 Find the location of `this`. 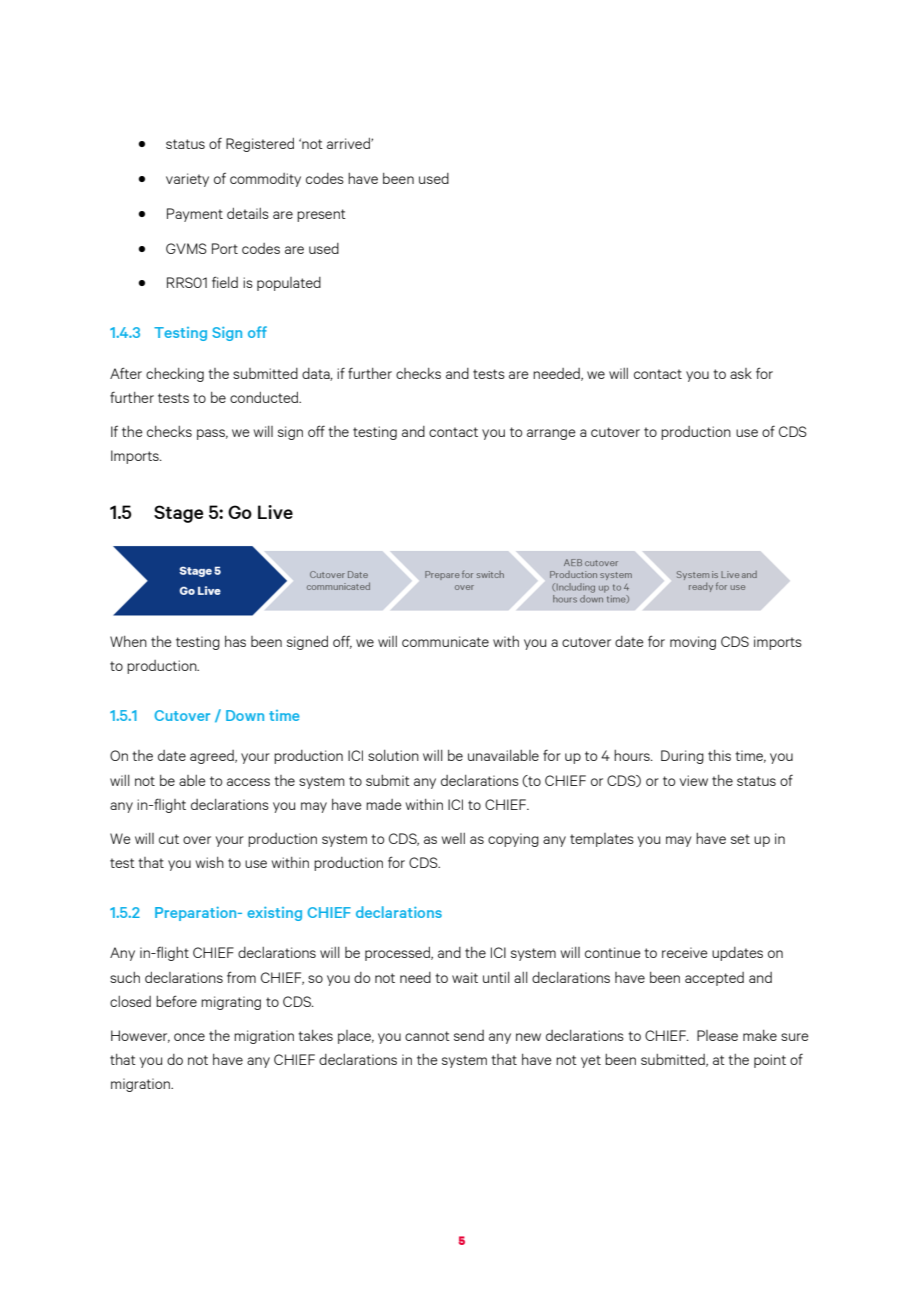

this is located at coordinates (719, 755).
